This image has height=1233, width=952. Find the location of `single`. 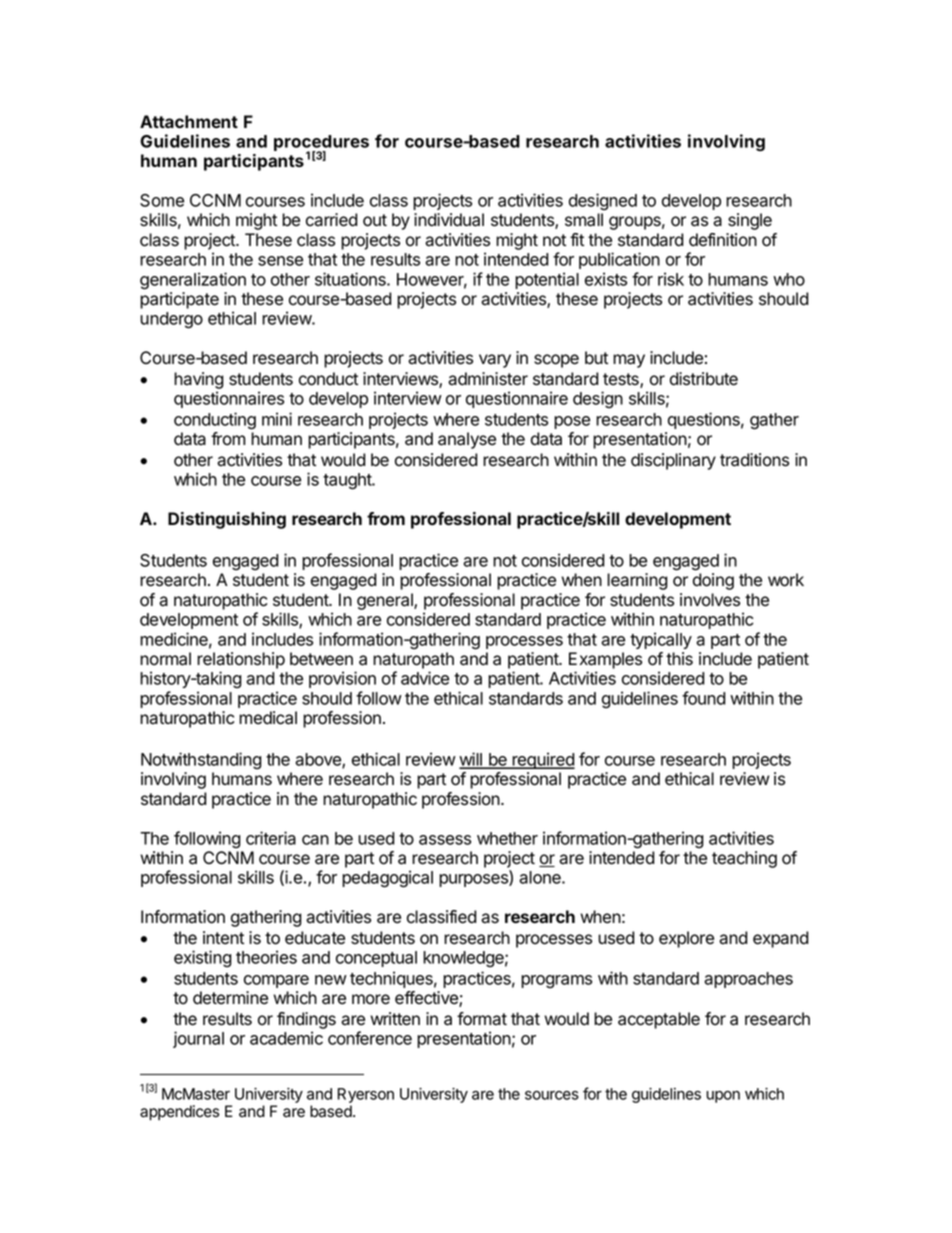

single is located at coordinates (750, 221).
